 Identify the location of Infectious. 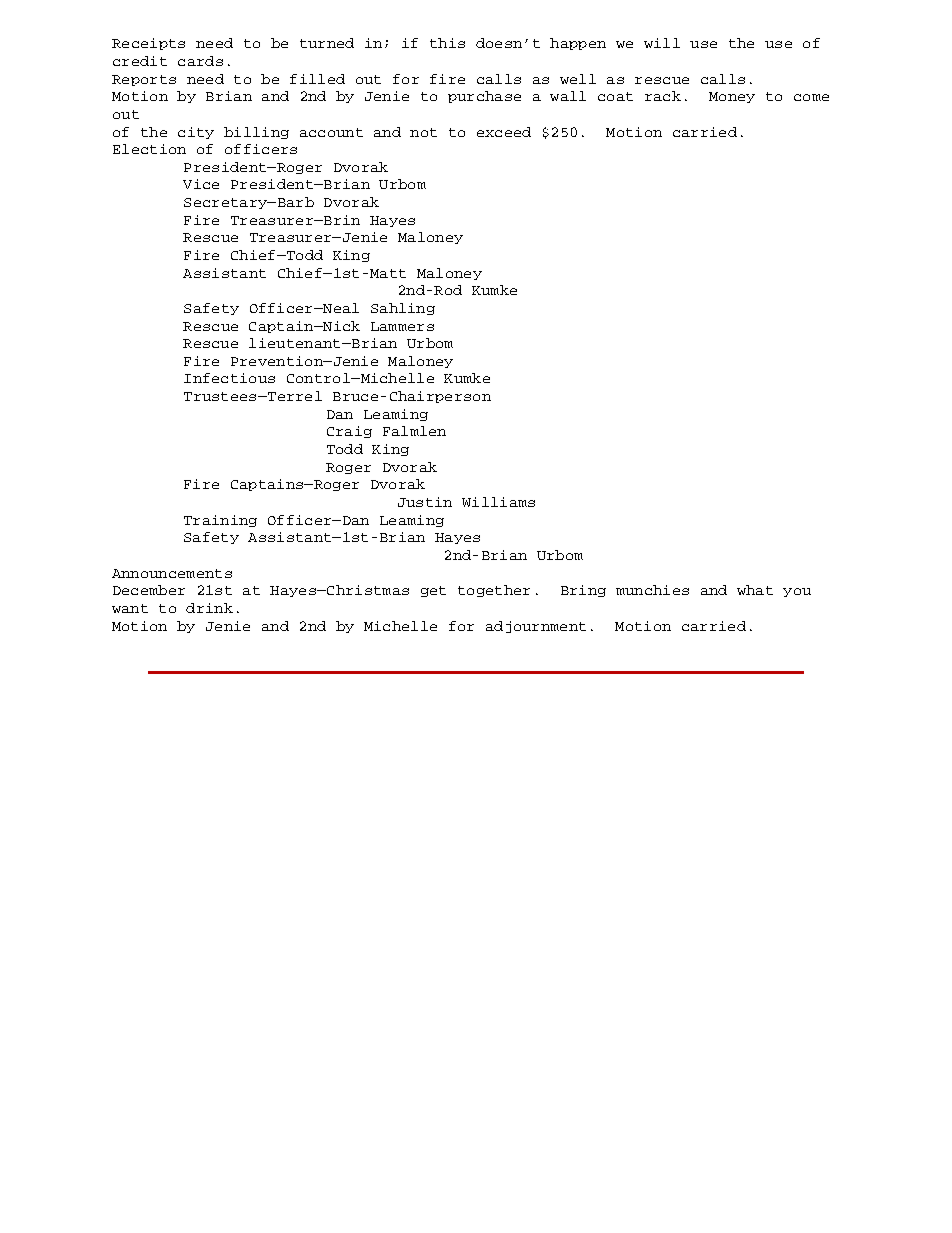
(229, 378).
